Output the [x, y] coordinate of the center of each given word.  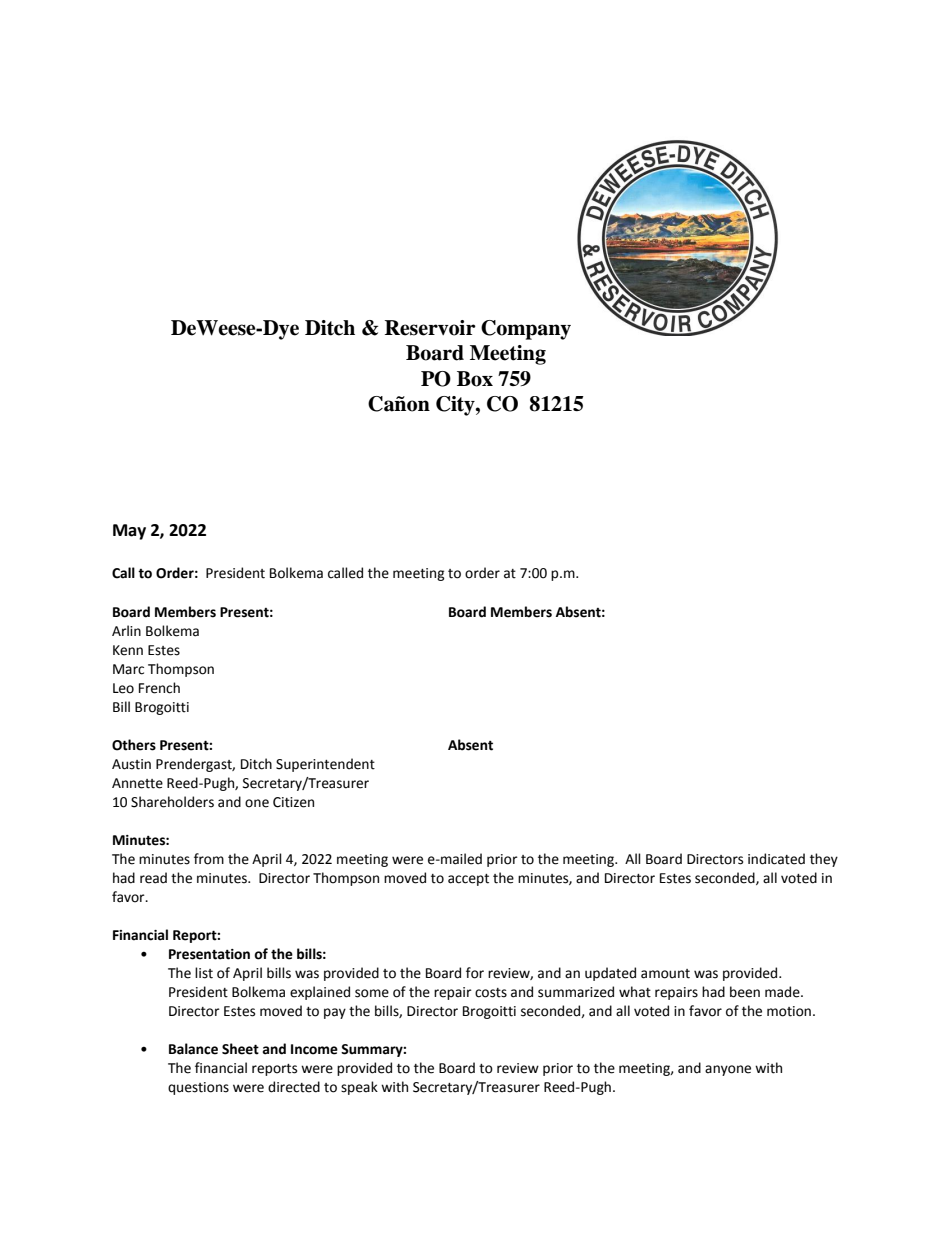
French [159, 688]
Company [526, 330]
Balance [193, 1049]
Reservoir [430, 328]
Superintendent [325, 765]
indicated [776, 859]
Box [475, 379]
